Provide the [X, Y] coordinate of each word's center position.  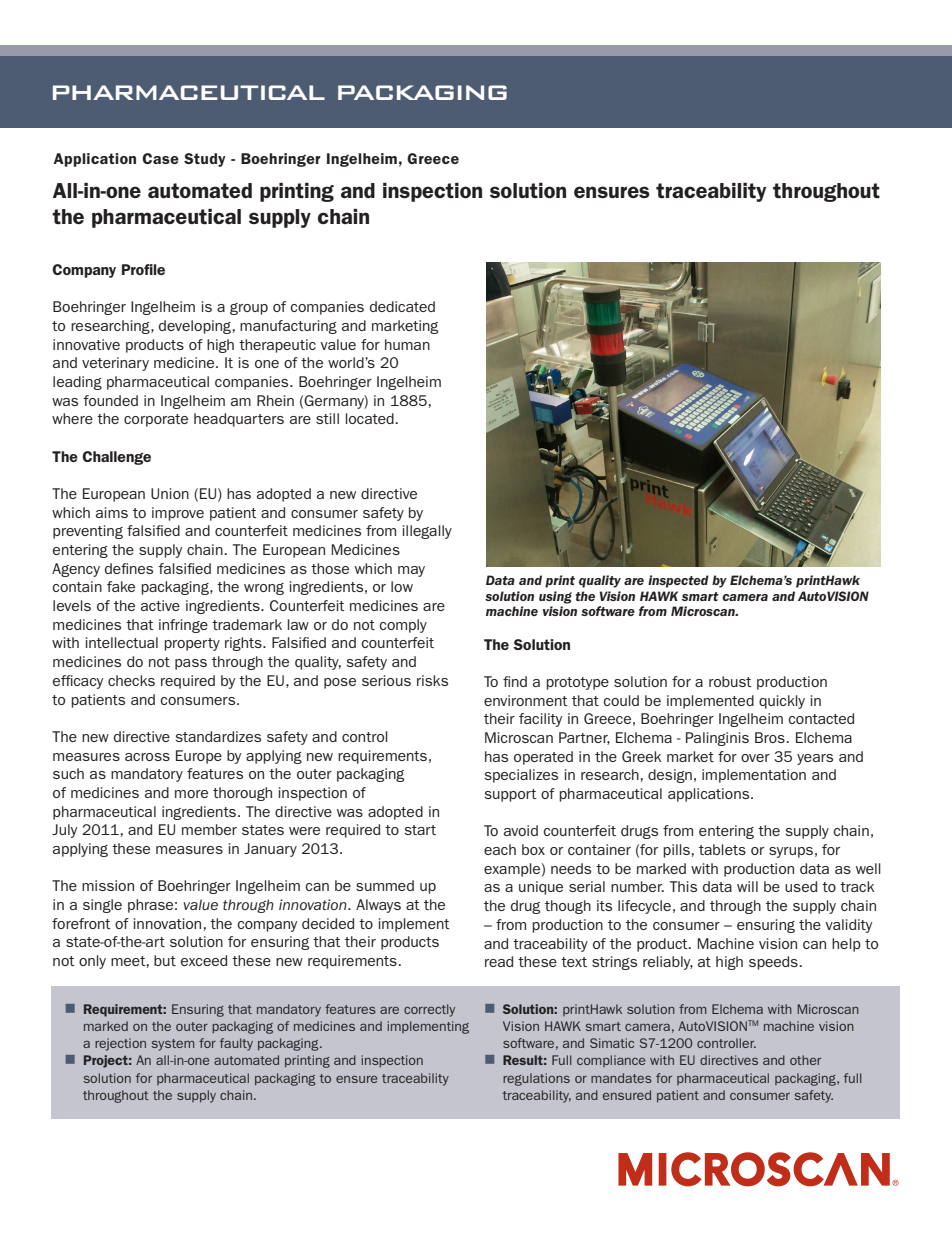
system [173, 1045]
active [160, 605]
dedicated [402, 306]
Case [160, 158]
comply [403, 626]
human [407, 344]
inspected [678, 581]
